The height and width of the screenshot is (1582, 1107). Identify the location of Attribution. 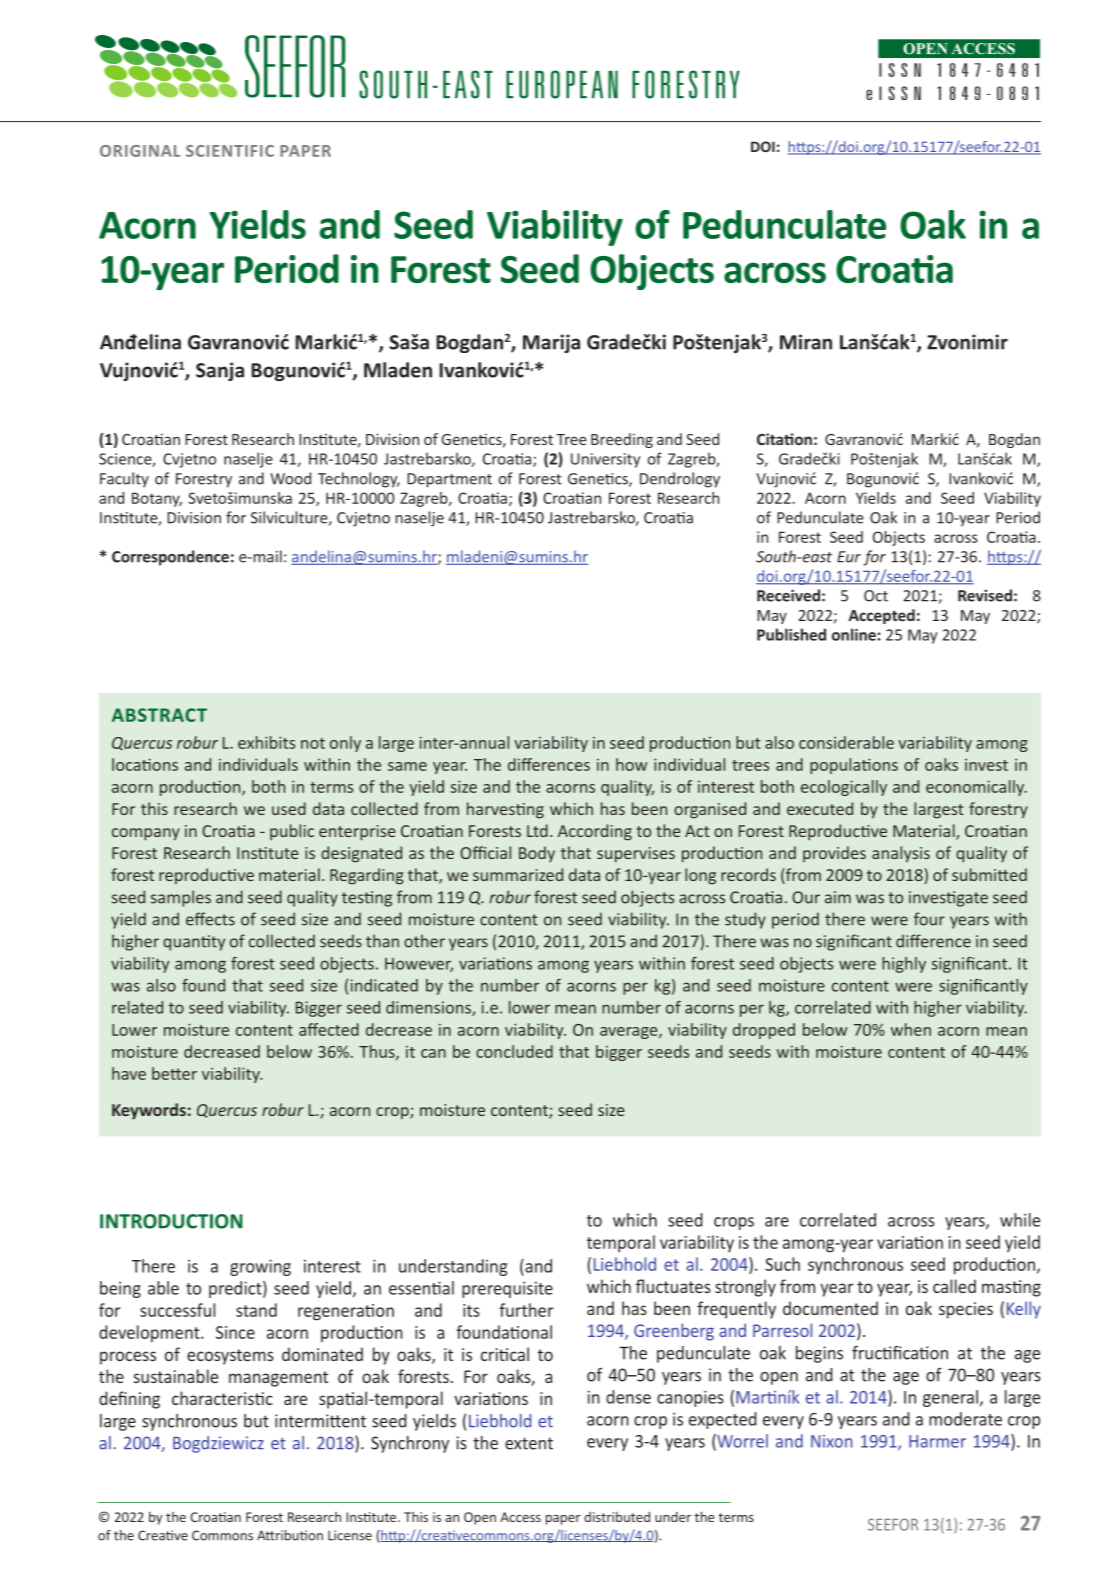
(290, 1535).
